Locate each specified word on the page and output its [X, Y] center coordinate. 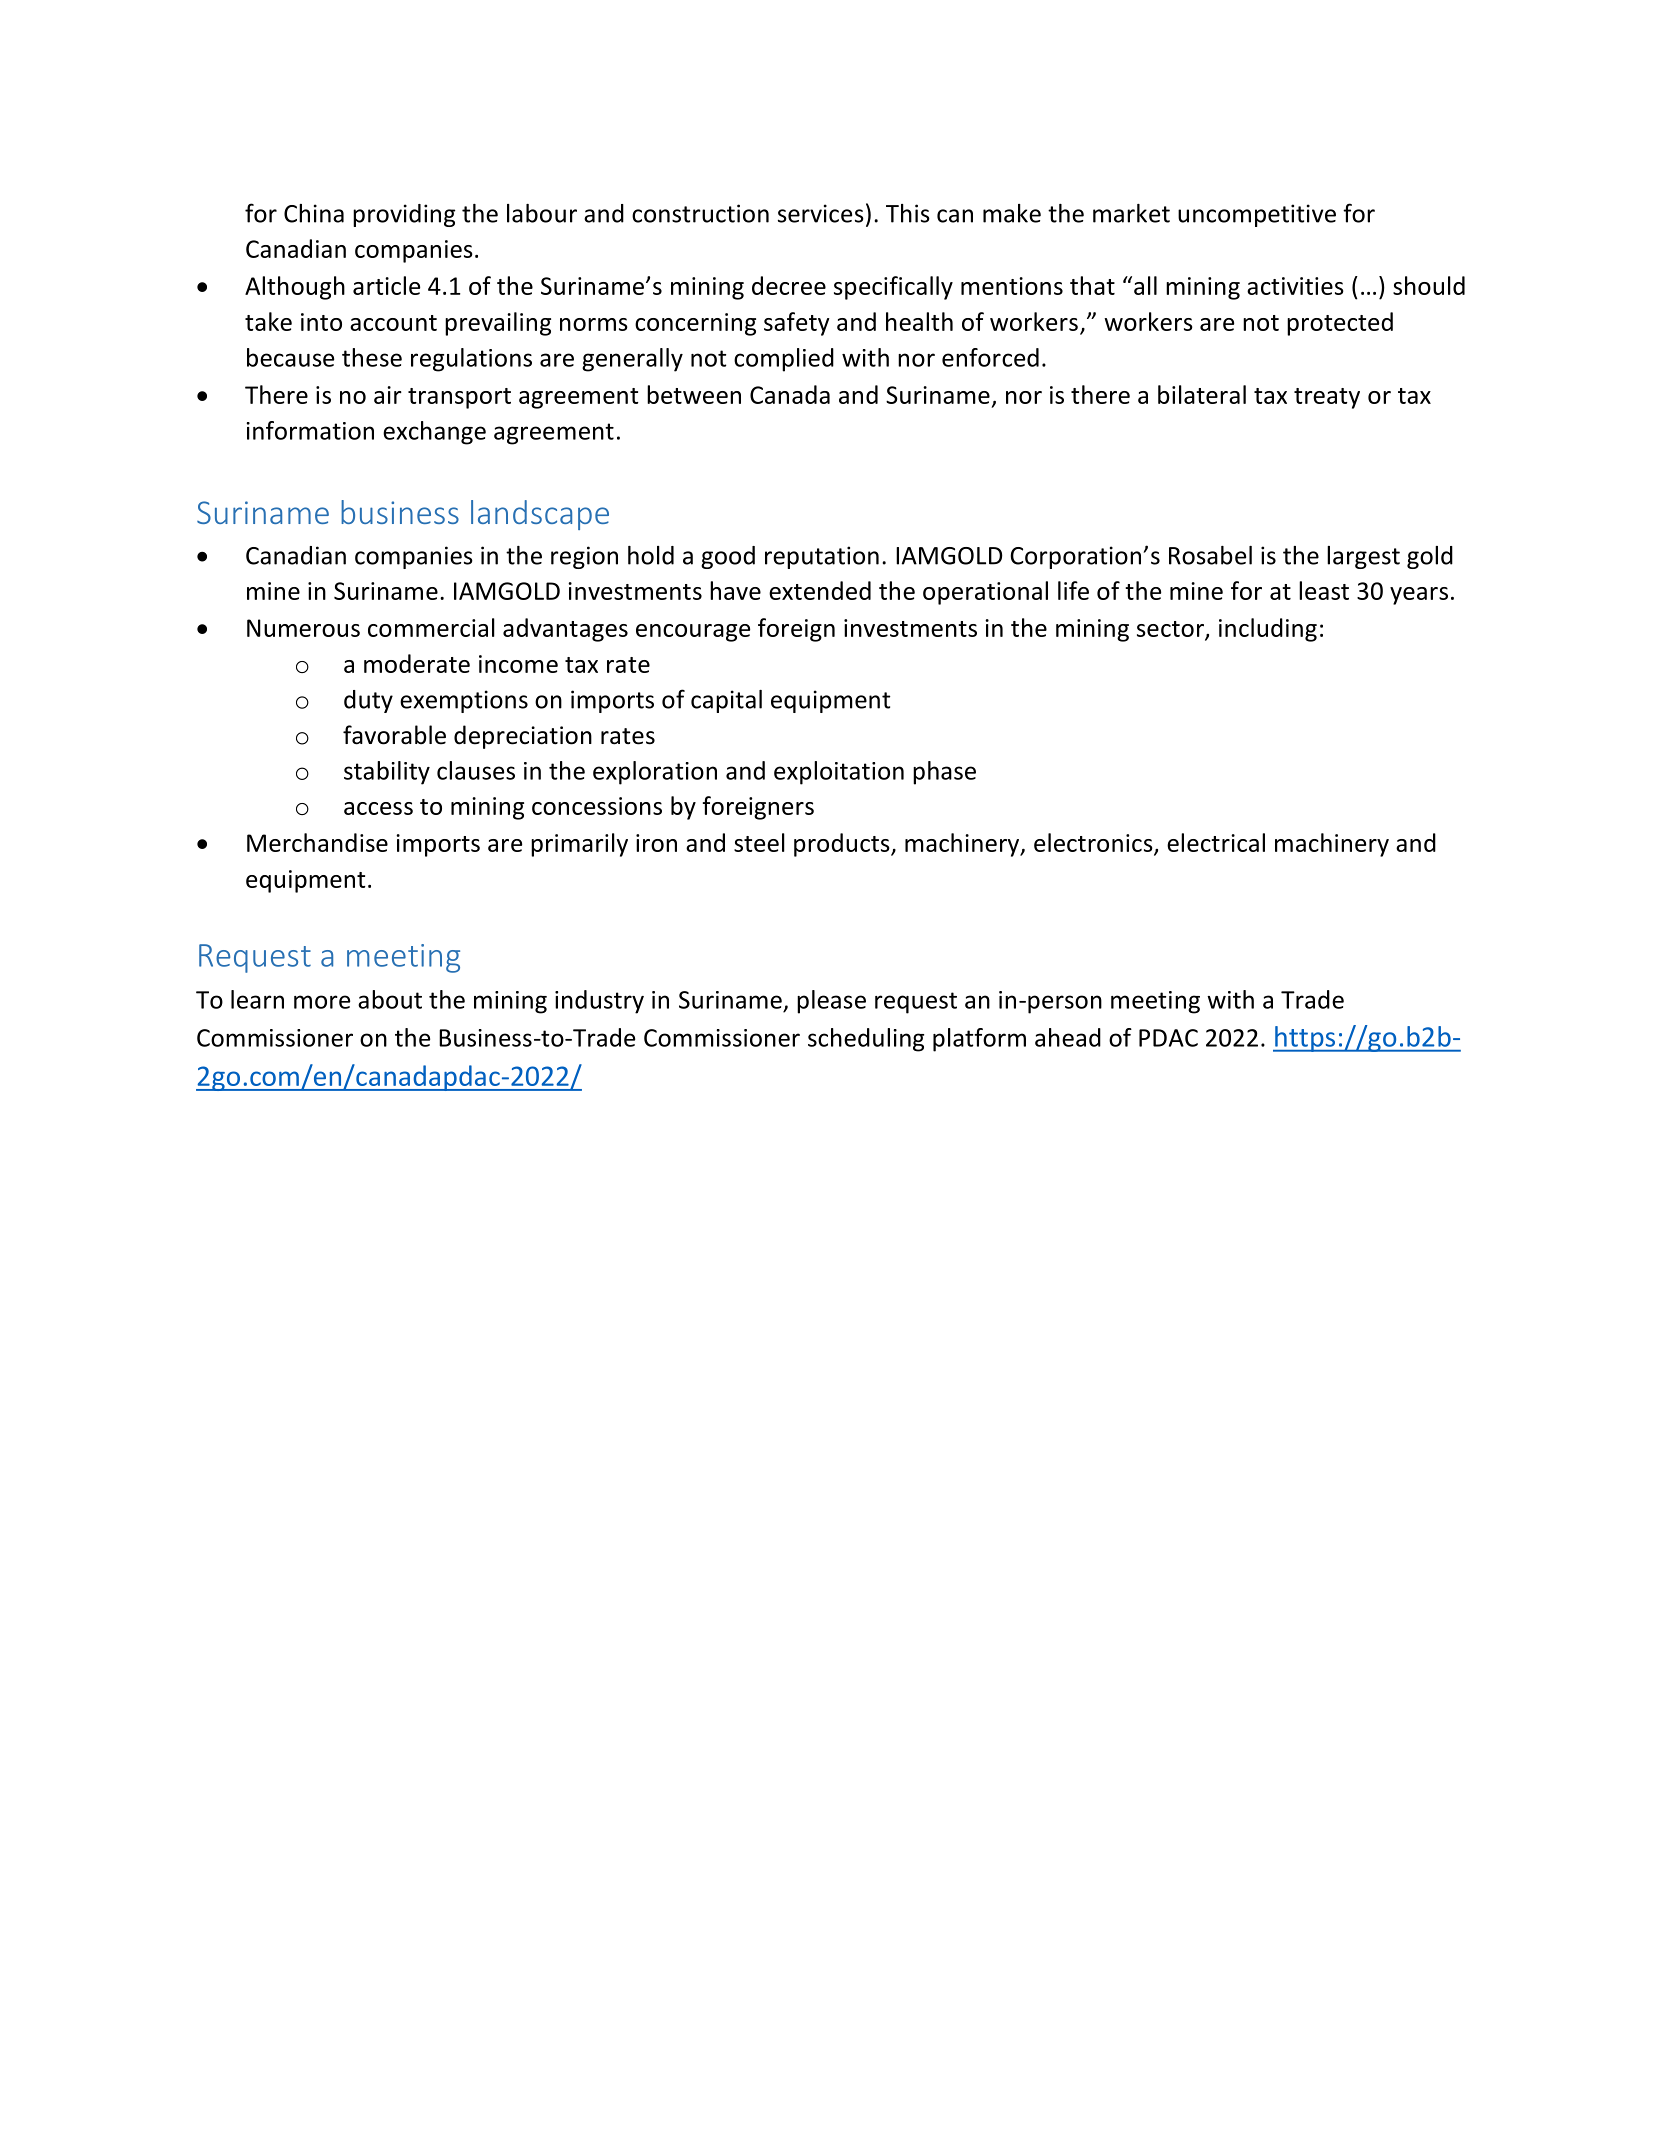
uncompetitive [1257, 215]
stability [387, 773]
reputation [822, 557]
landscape [540, 515]
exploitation [839, 773]
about [390, 999]
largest [1363, 557]
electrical [1216, 842]
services [821, 213]
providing [404, 215]
